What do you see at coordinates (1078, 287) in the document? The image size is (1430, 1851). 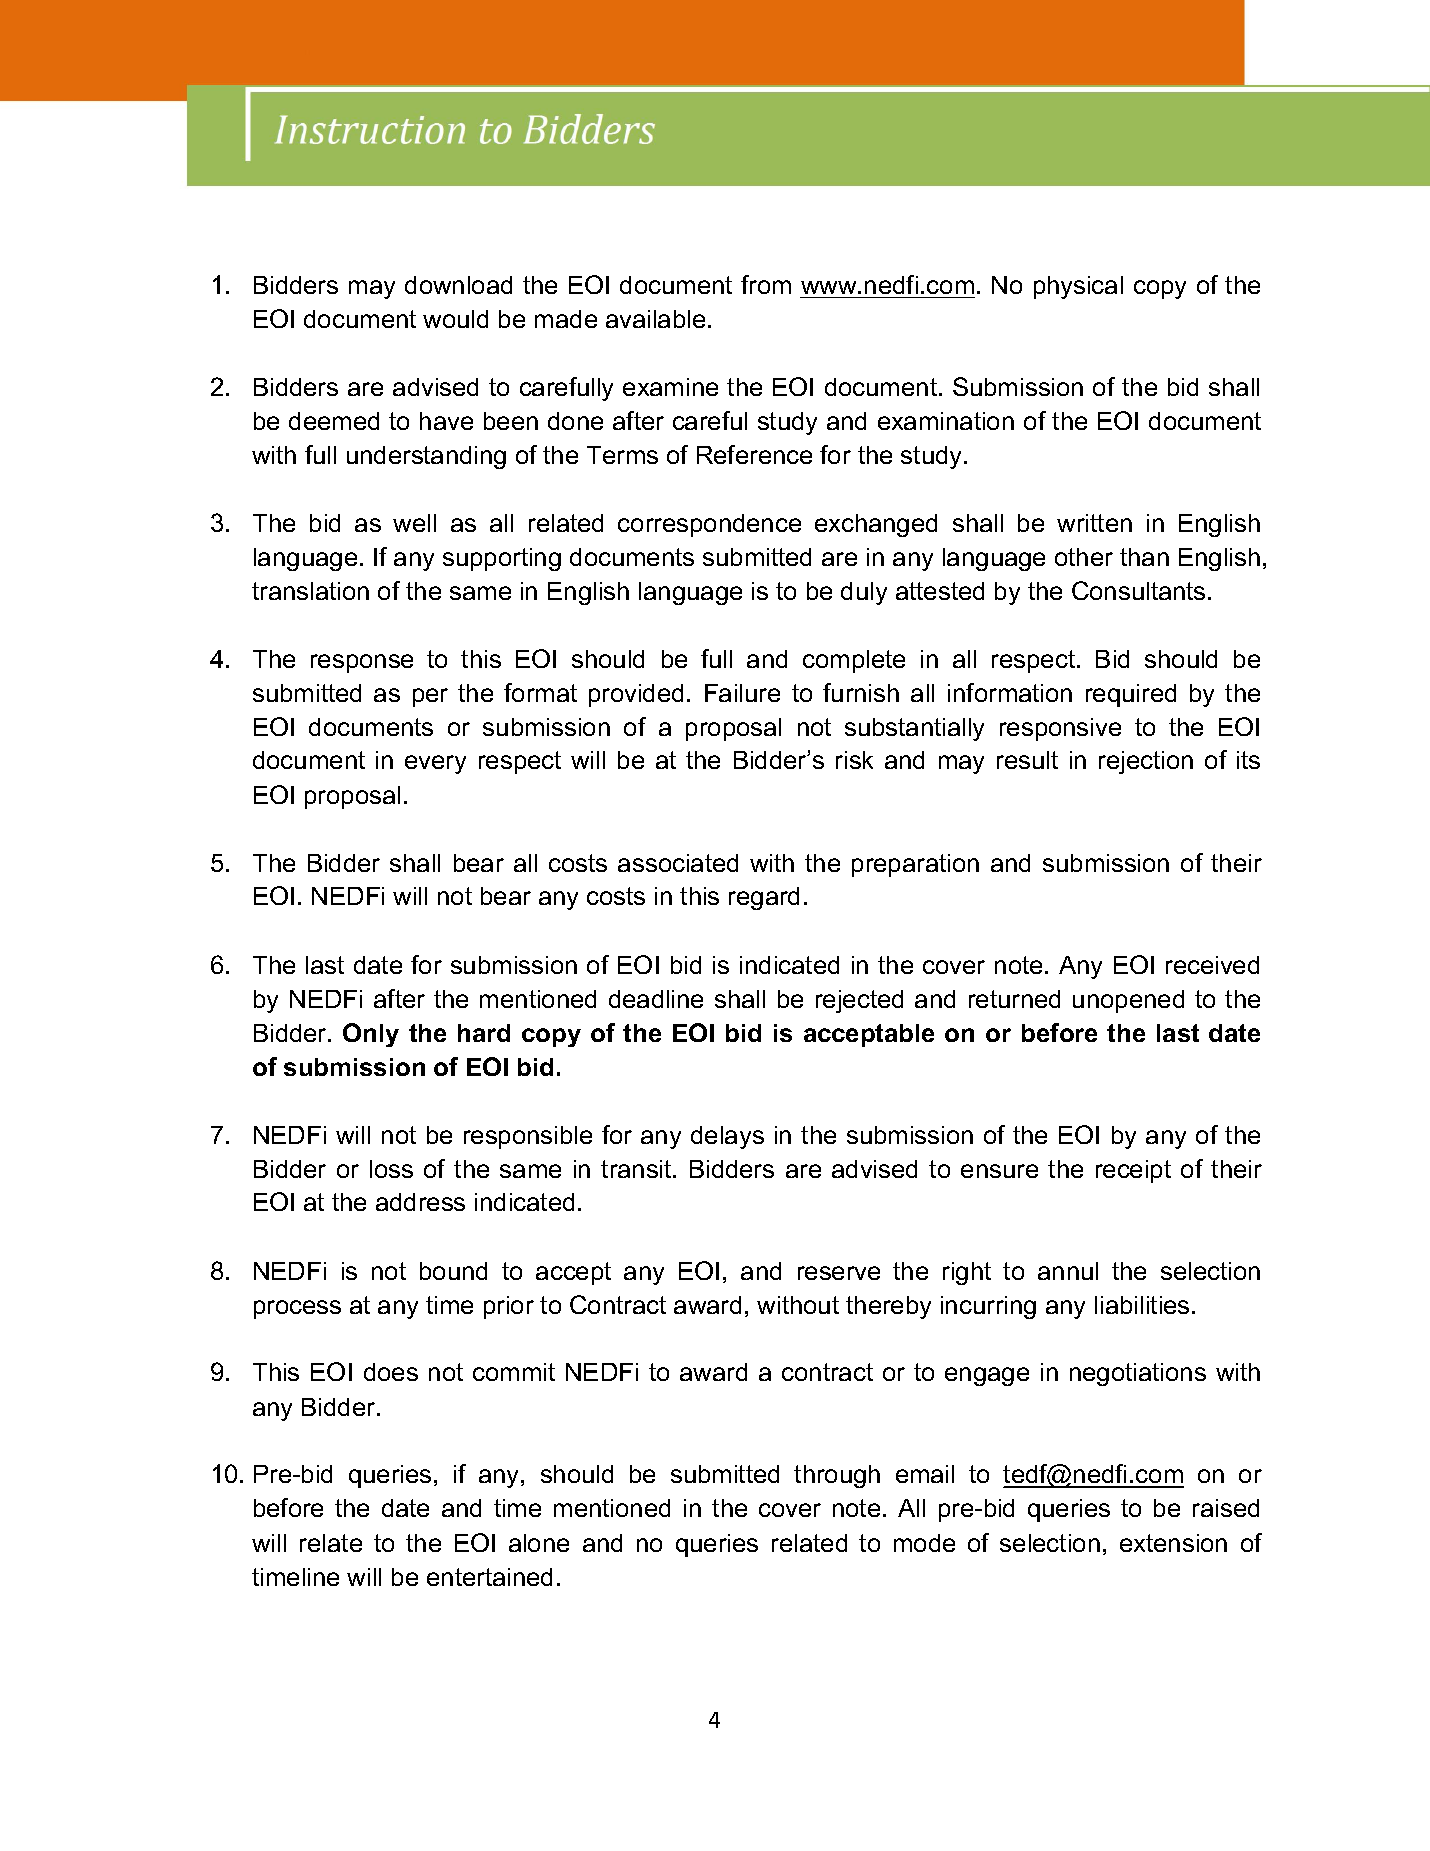 I see `physical` at bounding box center [1078, 287].
